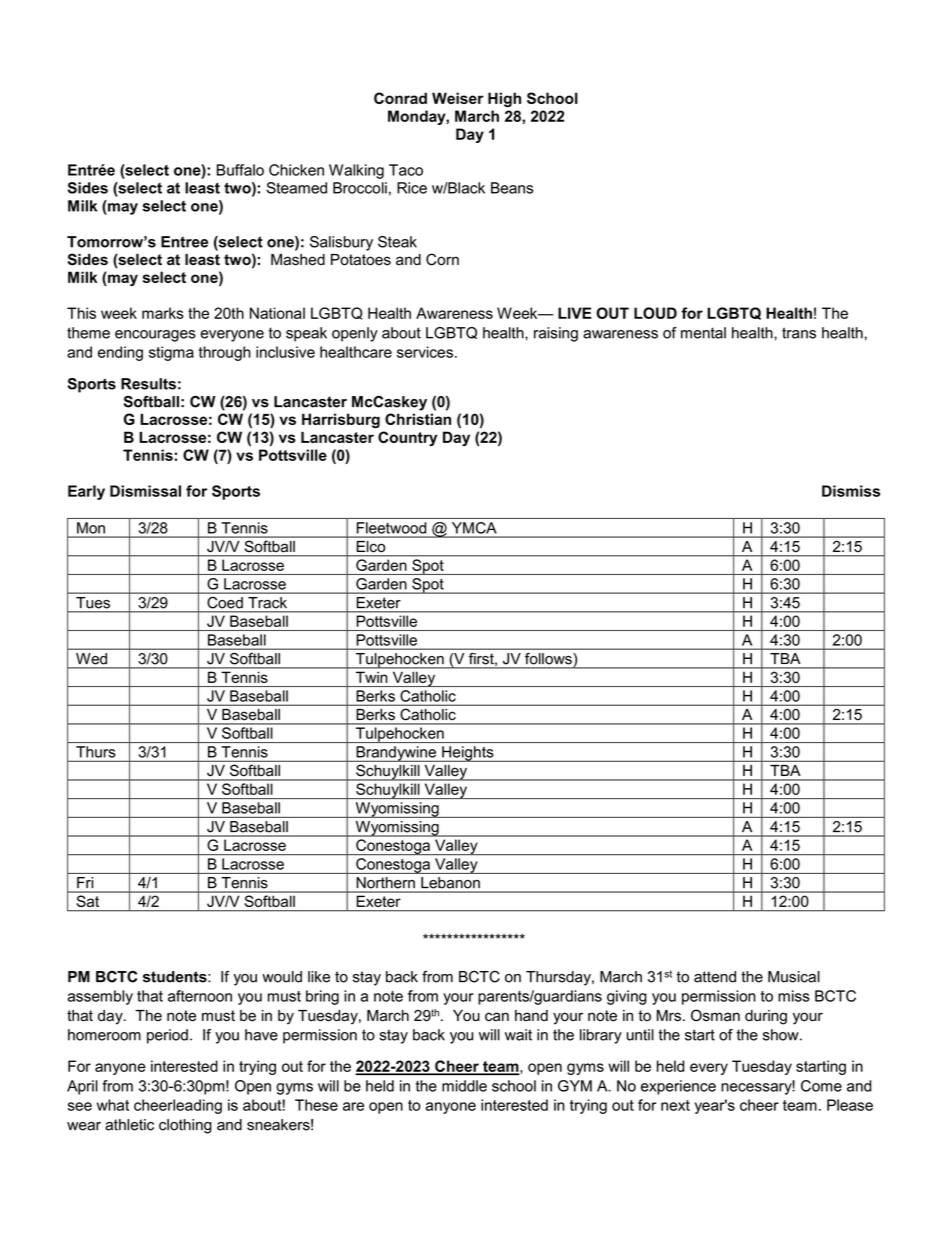 The height and width of the image is (1233, 952). I want to click on would, so click(282, 977).
